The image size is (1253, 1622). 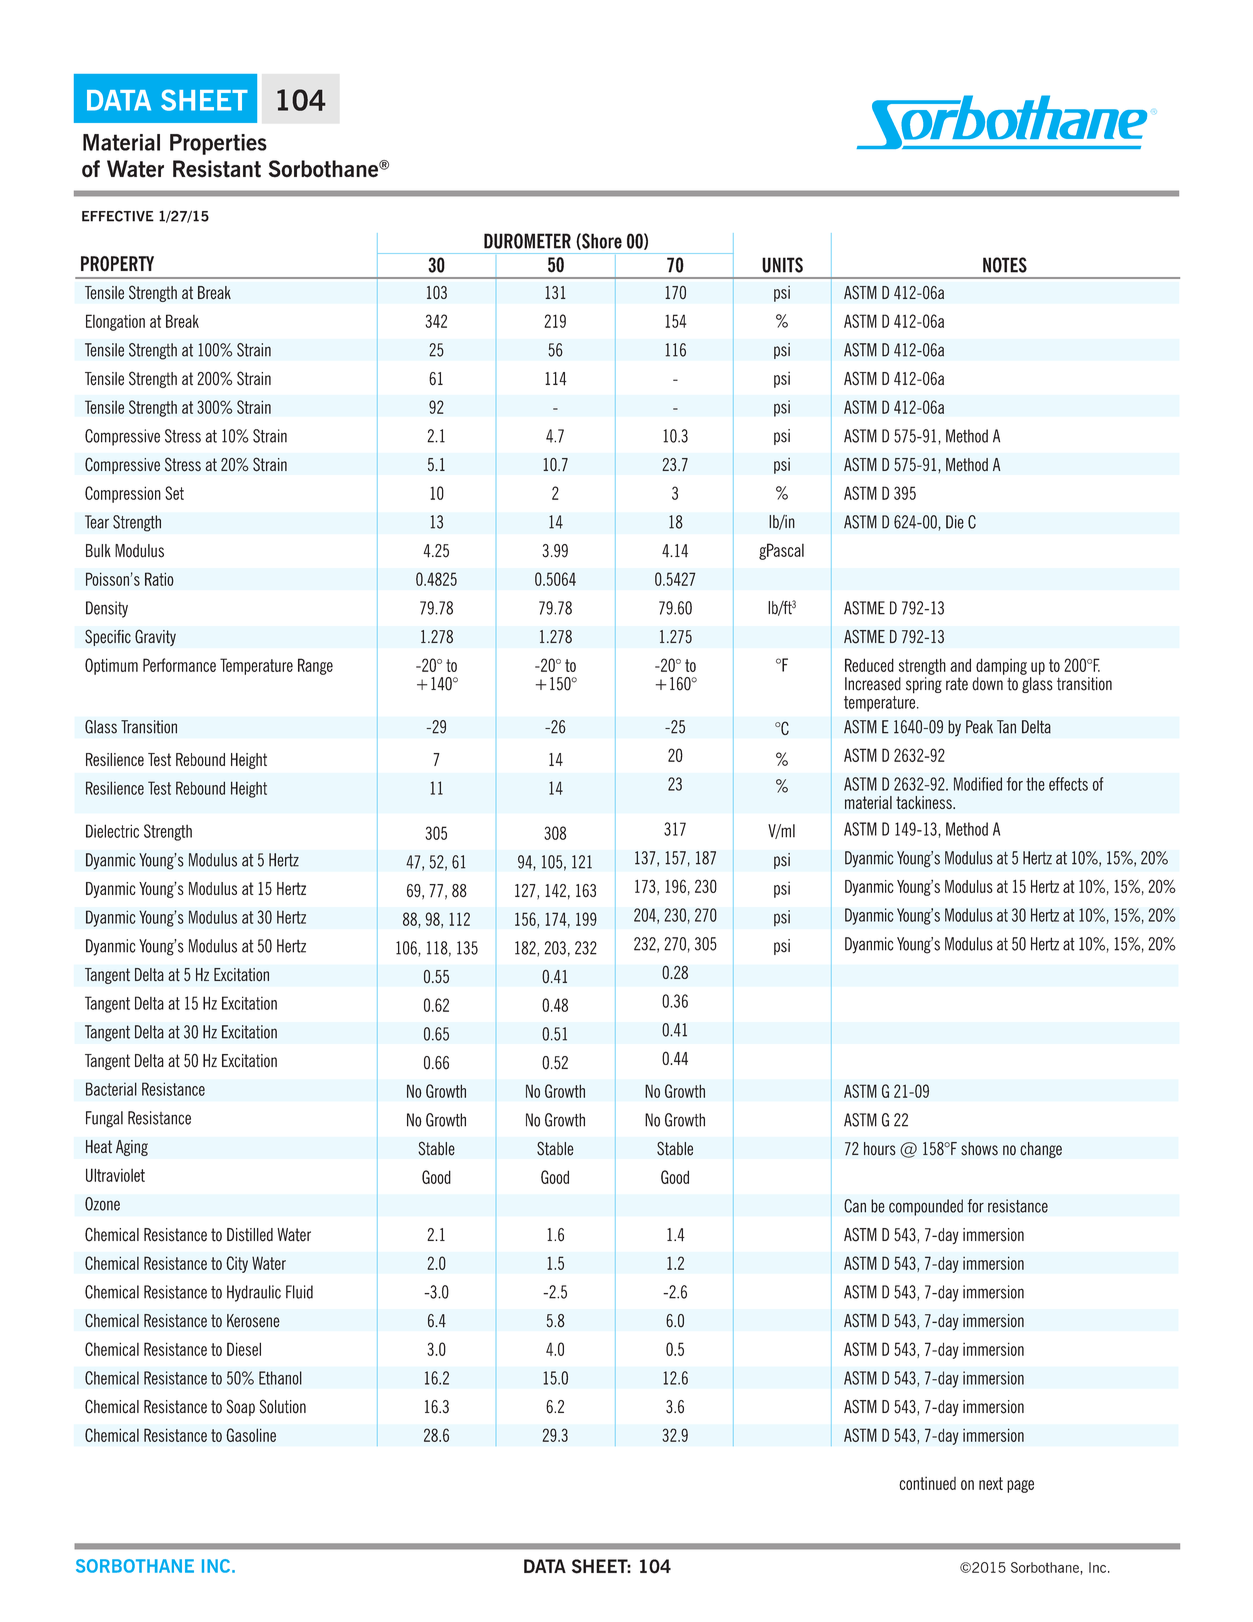 I want to click on NOTES, so click(x=1005, y=265).
